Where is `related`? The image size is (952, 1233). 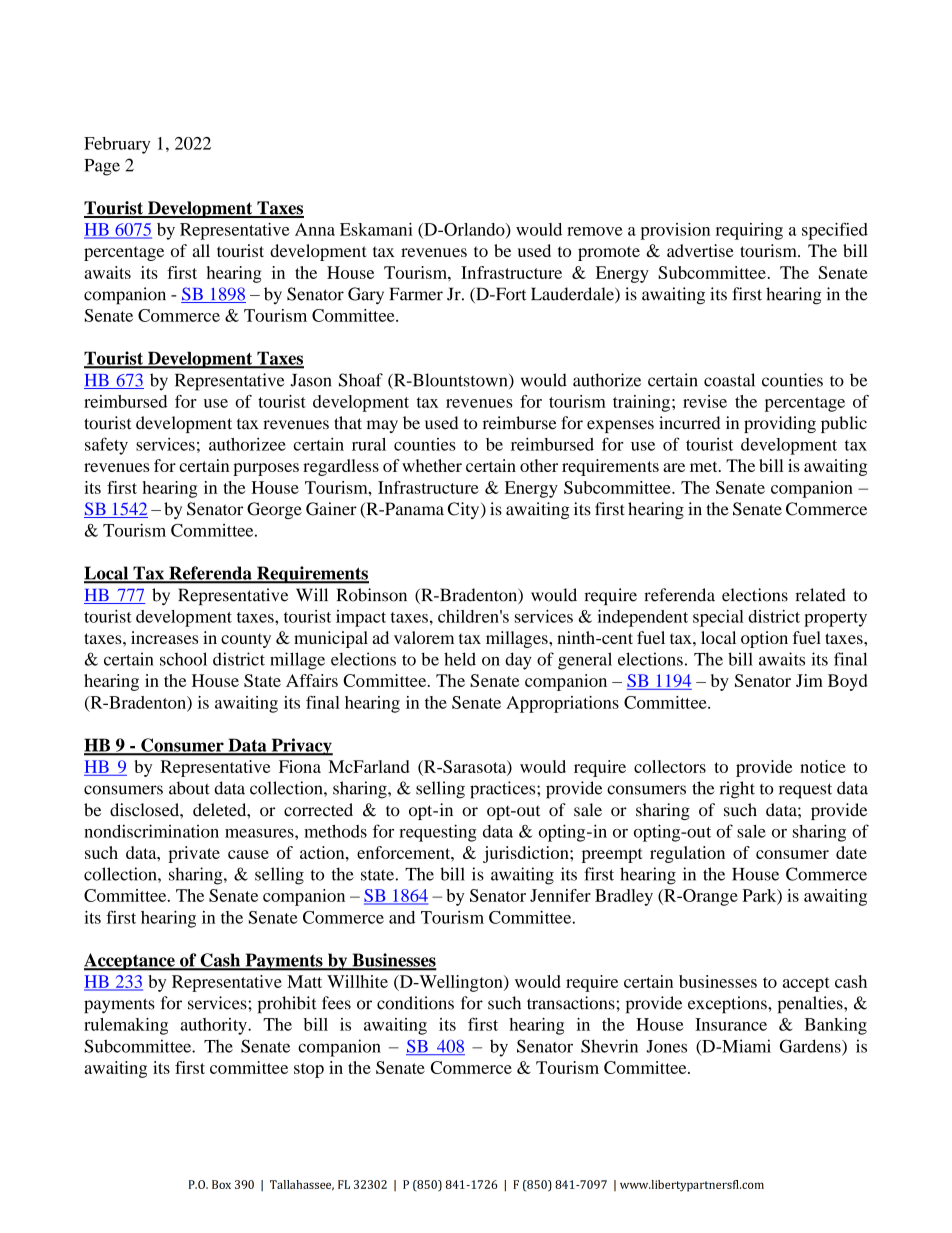 related is located at coordinates (821, 595).
